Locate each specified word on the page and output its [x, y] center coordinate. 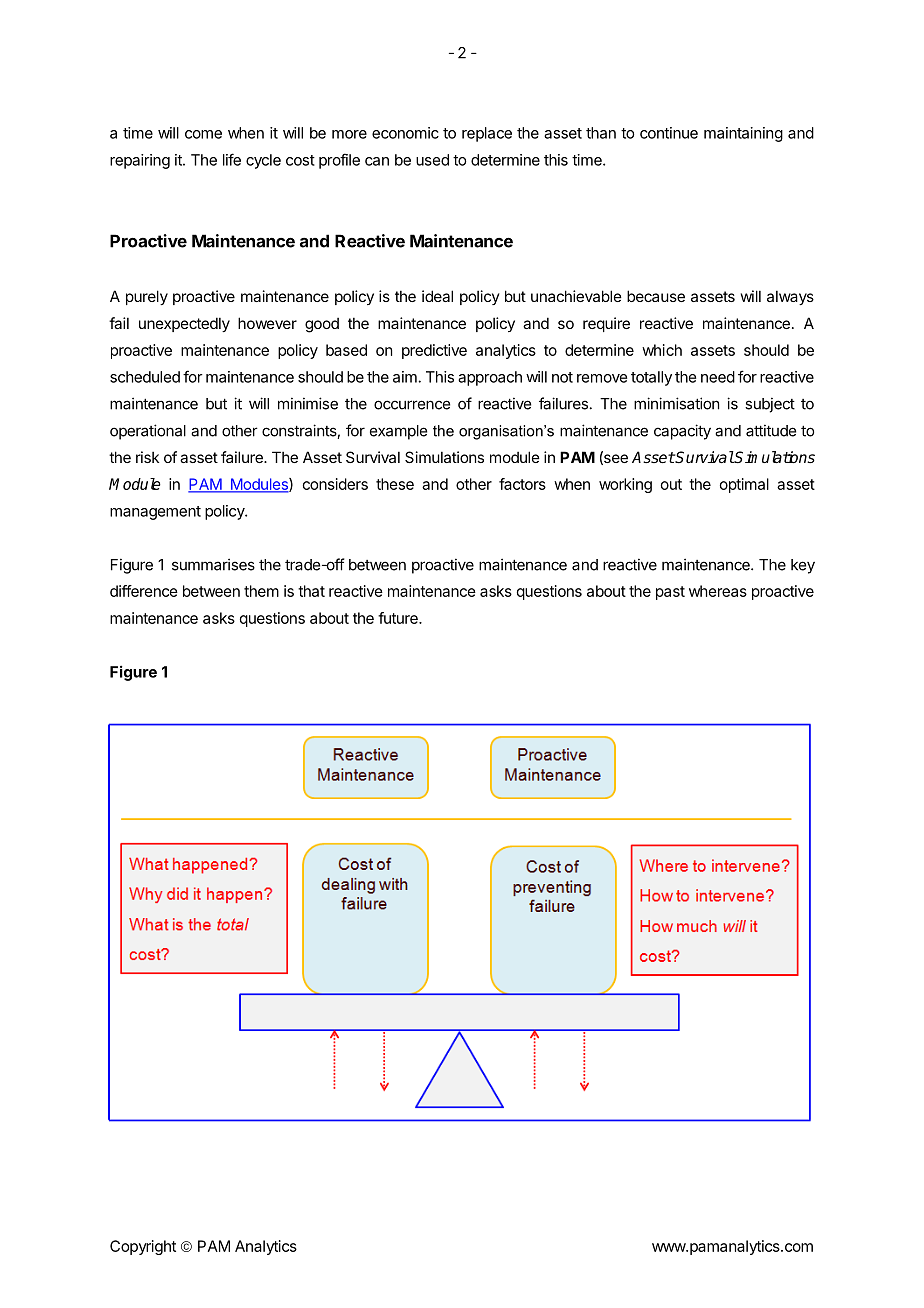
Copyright [143, 1247]
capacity [682, 432]
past [670, 593]
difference [144, 591]
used [432, 160]
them [261, 591]
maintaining [743, 134]
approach [490, 378]
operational [148, 432]
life [232, 159]
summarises [213, 564]
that [311, 591]
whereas [718, 591]
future [399, 618]
